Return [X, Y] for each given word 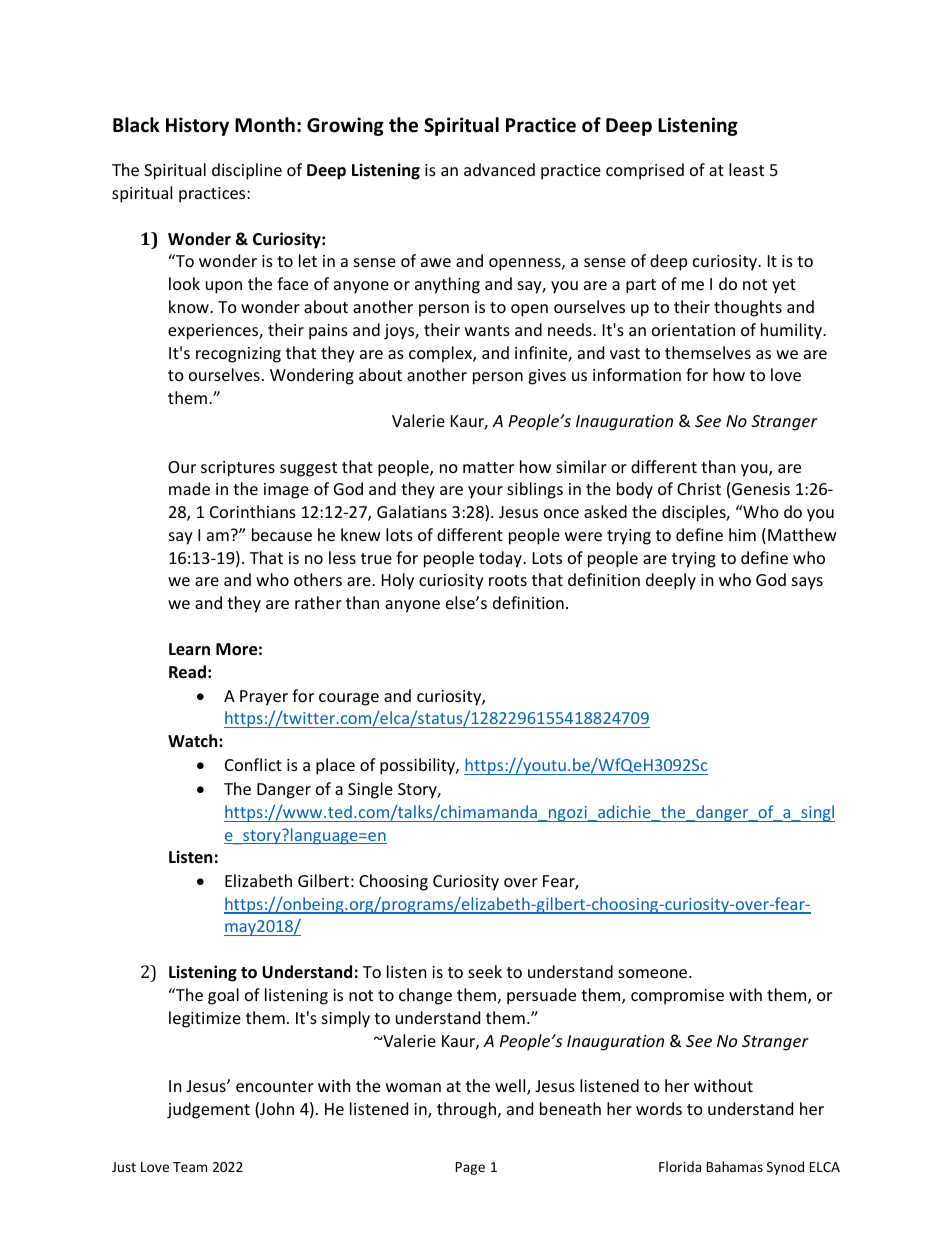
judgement [208, 1110]
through [466, 1110]
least [746, 169]
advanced [499, 169]
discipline [247, 171]
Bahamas [735, 1166]
